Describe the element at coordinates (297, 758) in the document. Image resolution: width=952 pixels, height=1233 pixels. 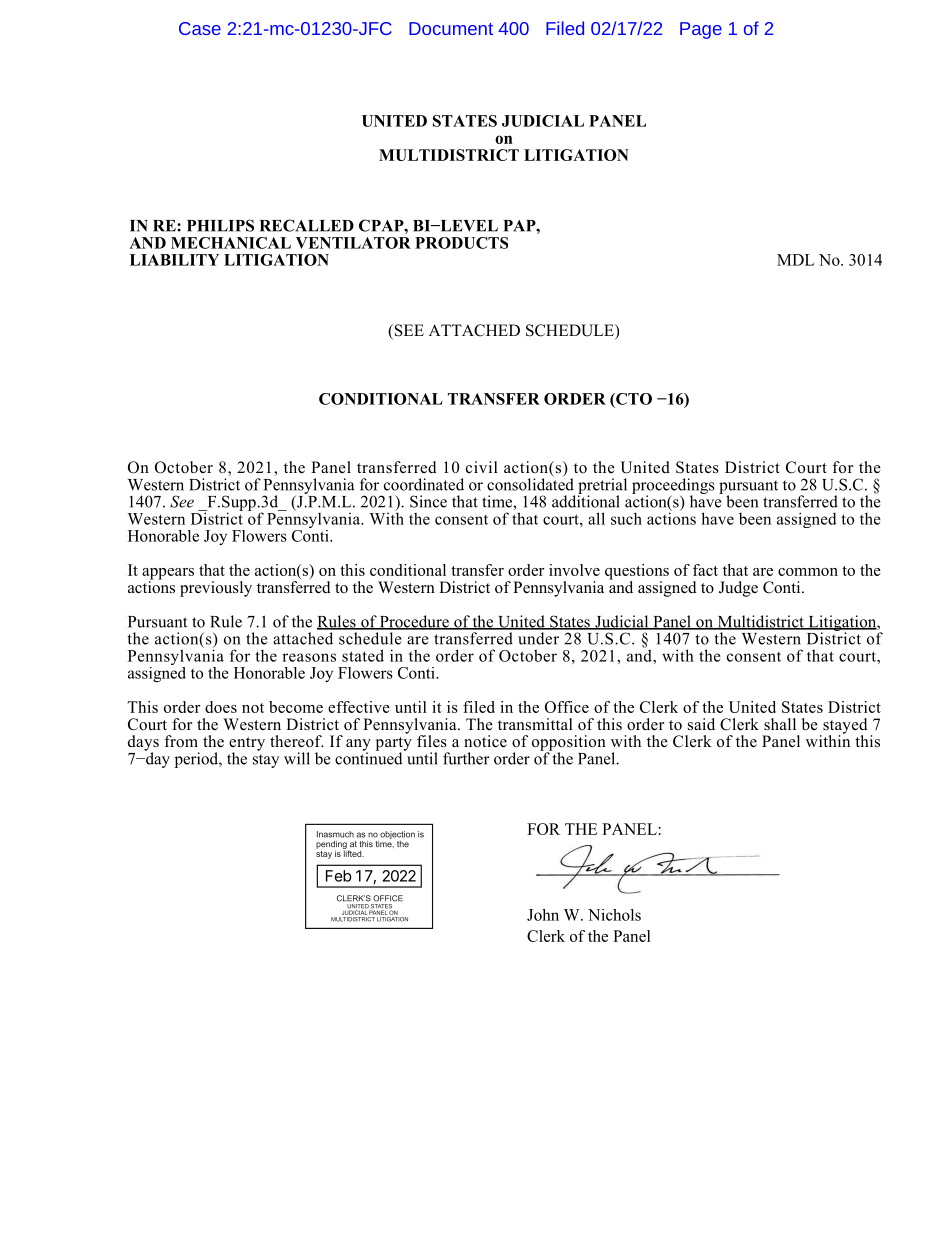
I see `will` at that location.
